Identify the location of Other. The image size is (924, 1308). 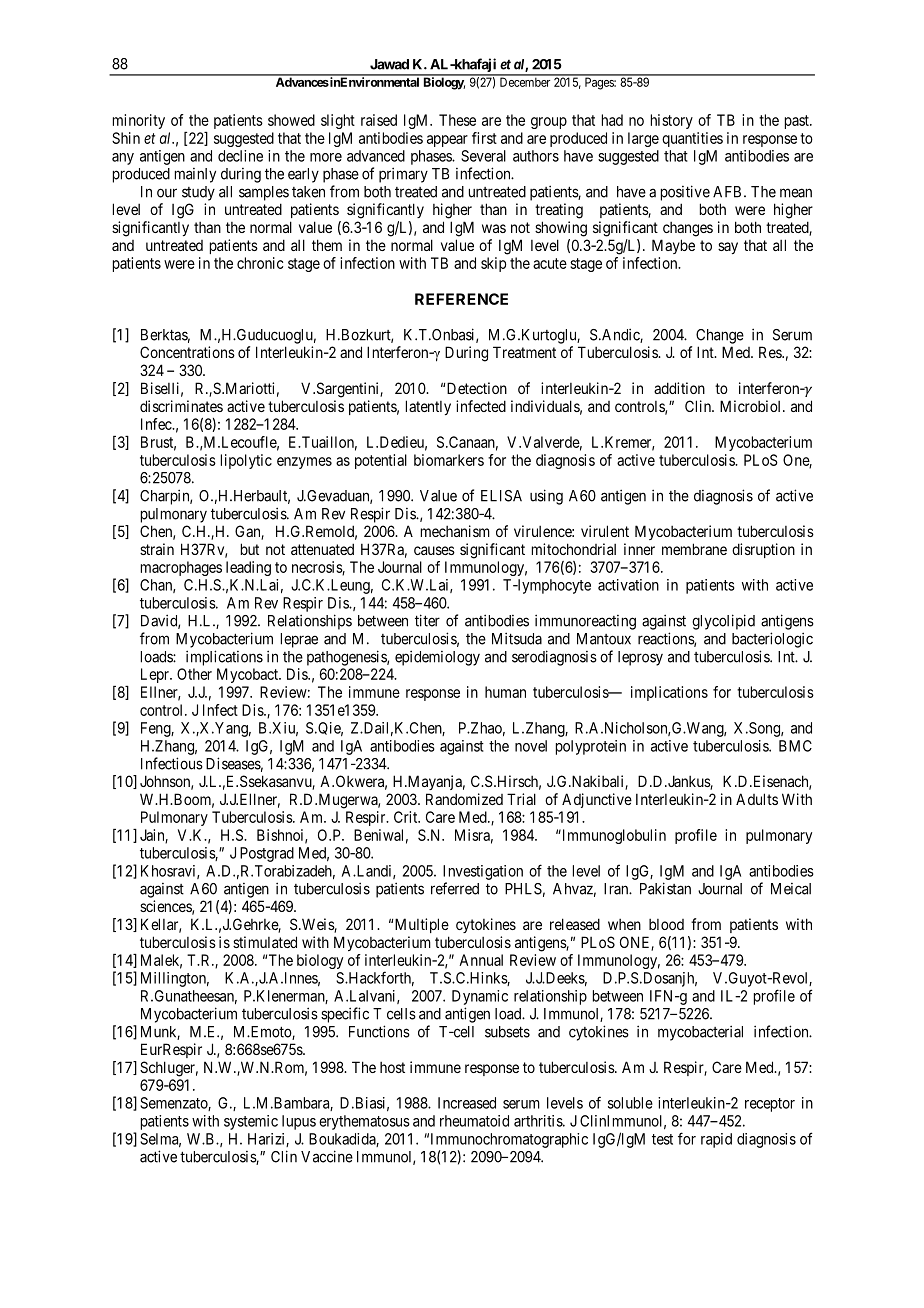
(194, 674).
